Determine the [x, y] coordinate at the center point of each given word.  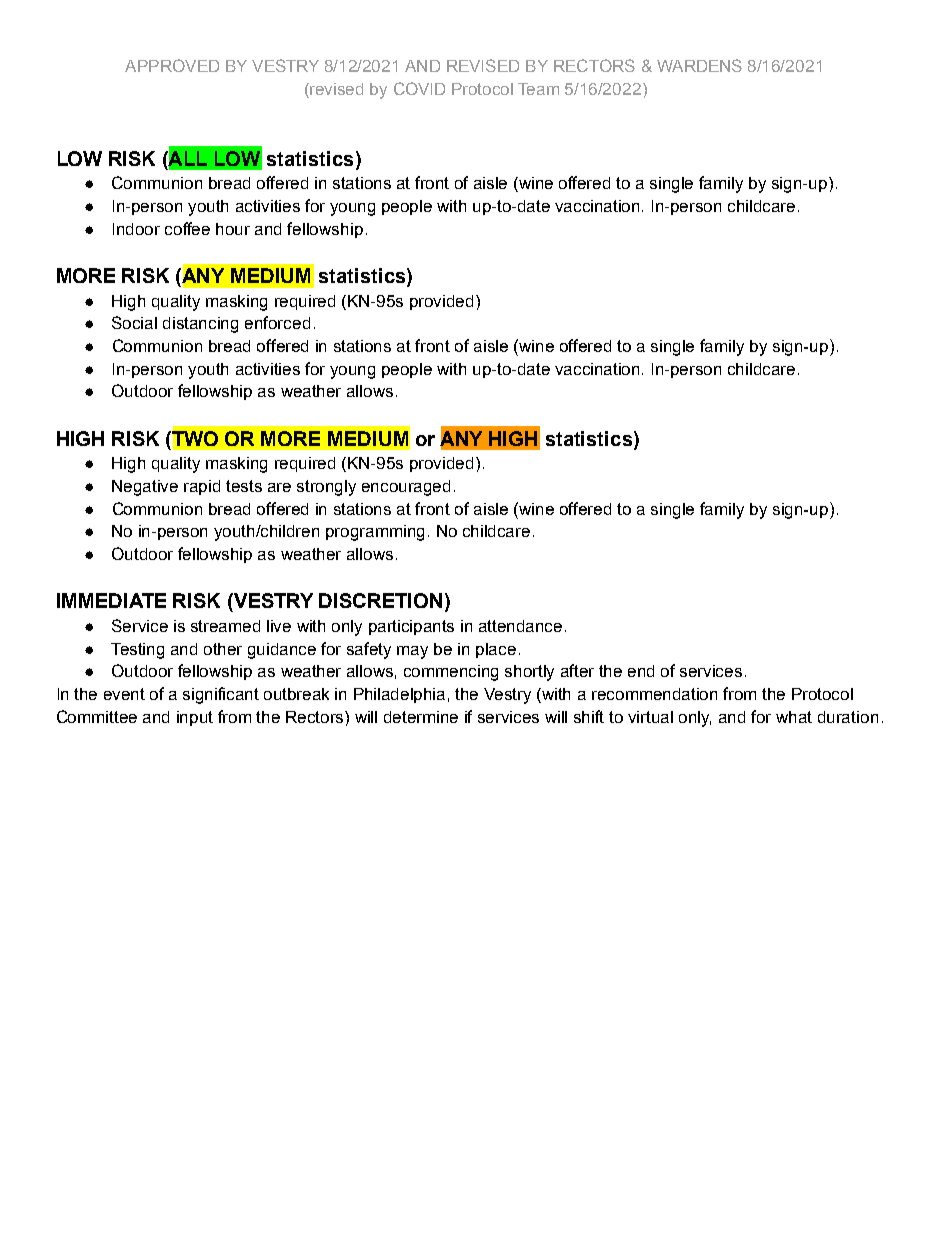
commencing [451, 673]
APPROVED [172, 65]
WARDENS [699, 65]
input [195, 718]
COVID [419, 88]
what [794, 717]
